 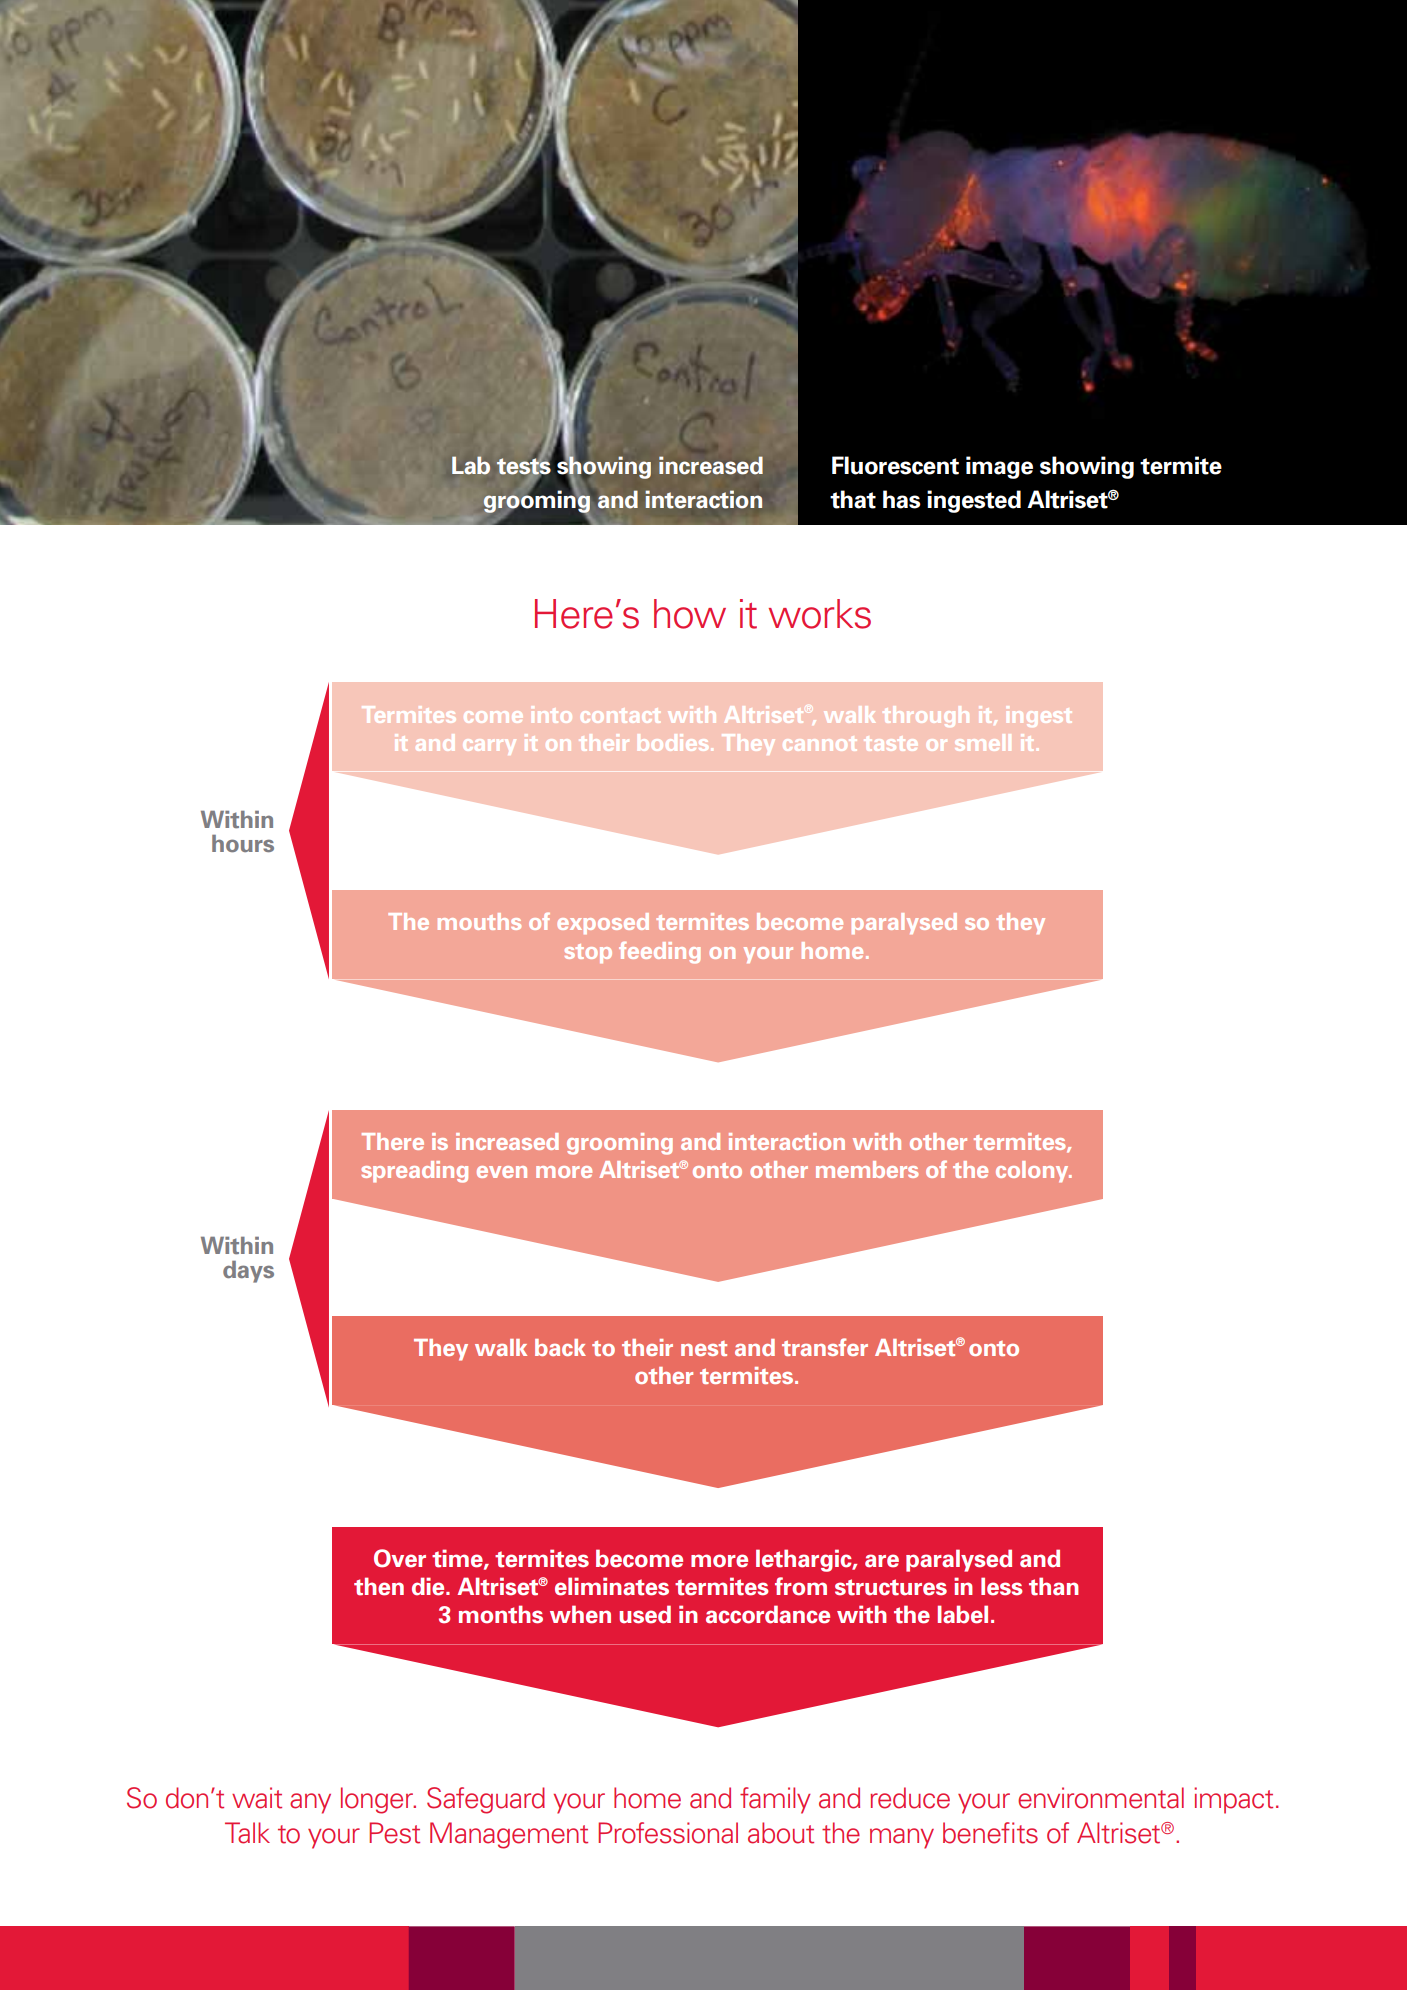 What do you see at coordinates (999, 467) in the page?
I see `image` at bounding box center [999, 467].
